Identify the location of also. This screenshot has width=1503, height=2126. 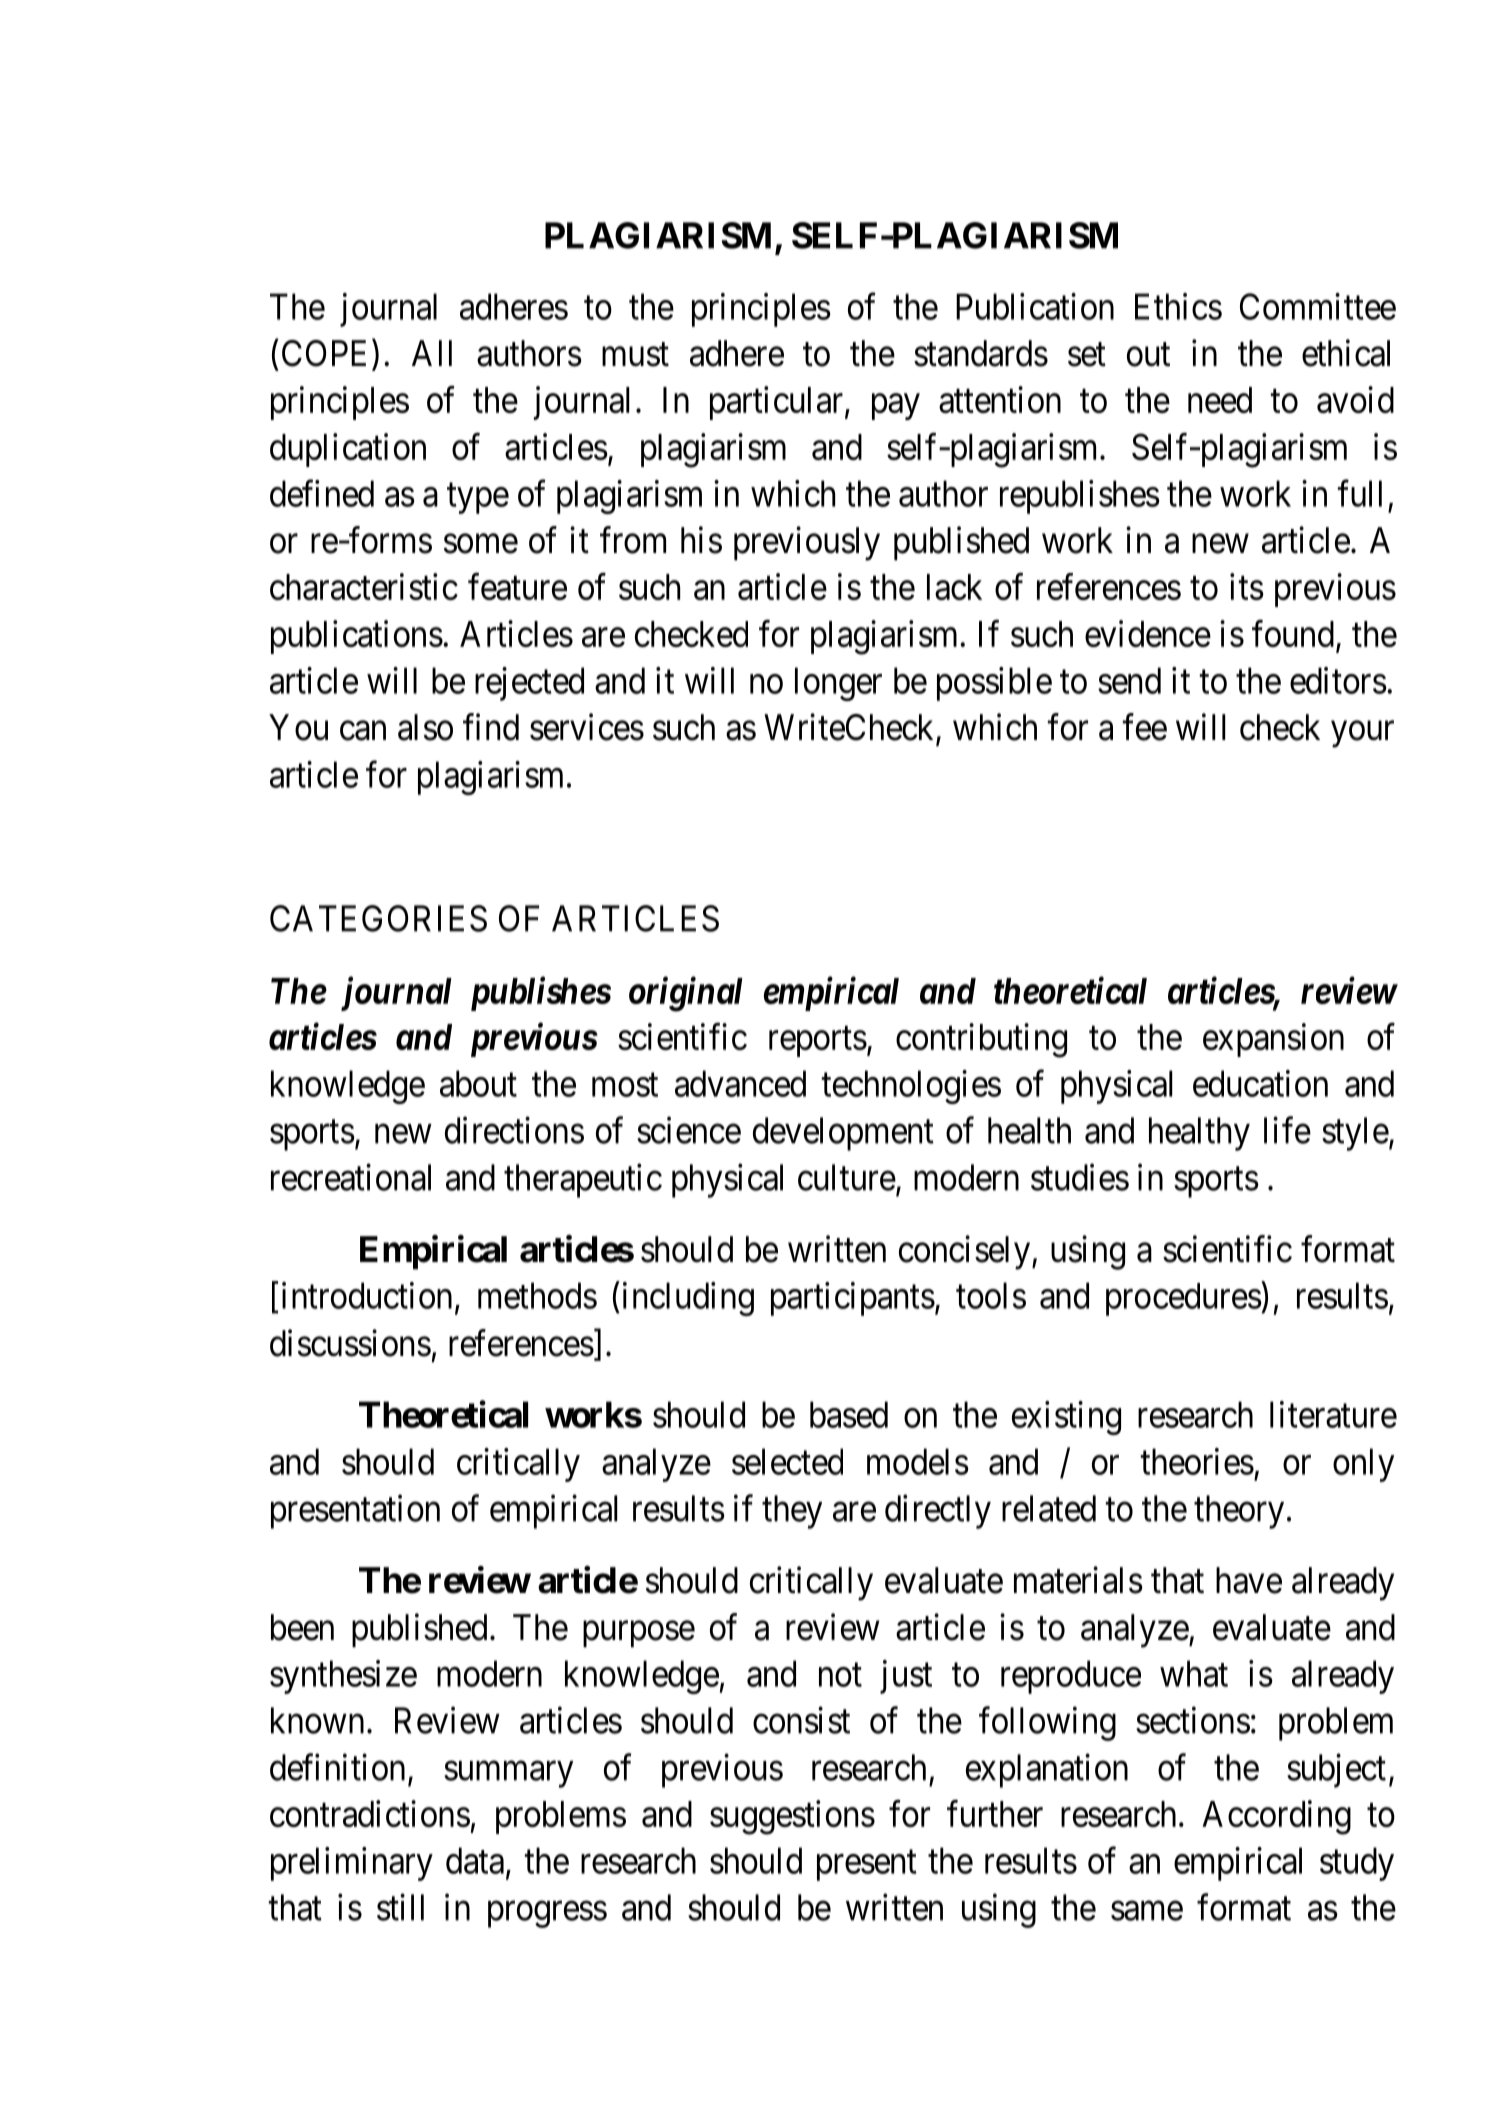
(425, 727).
